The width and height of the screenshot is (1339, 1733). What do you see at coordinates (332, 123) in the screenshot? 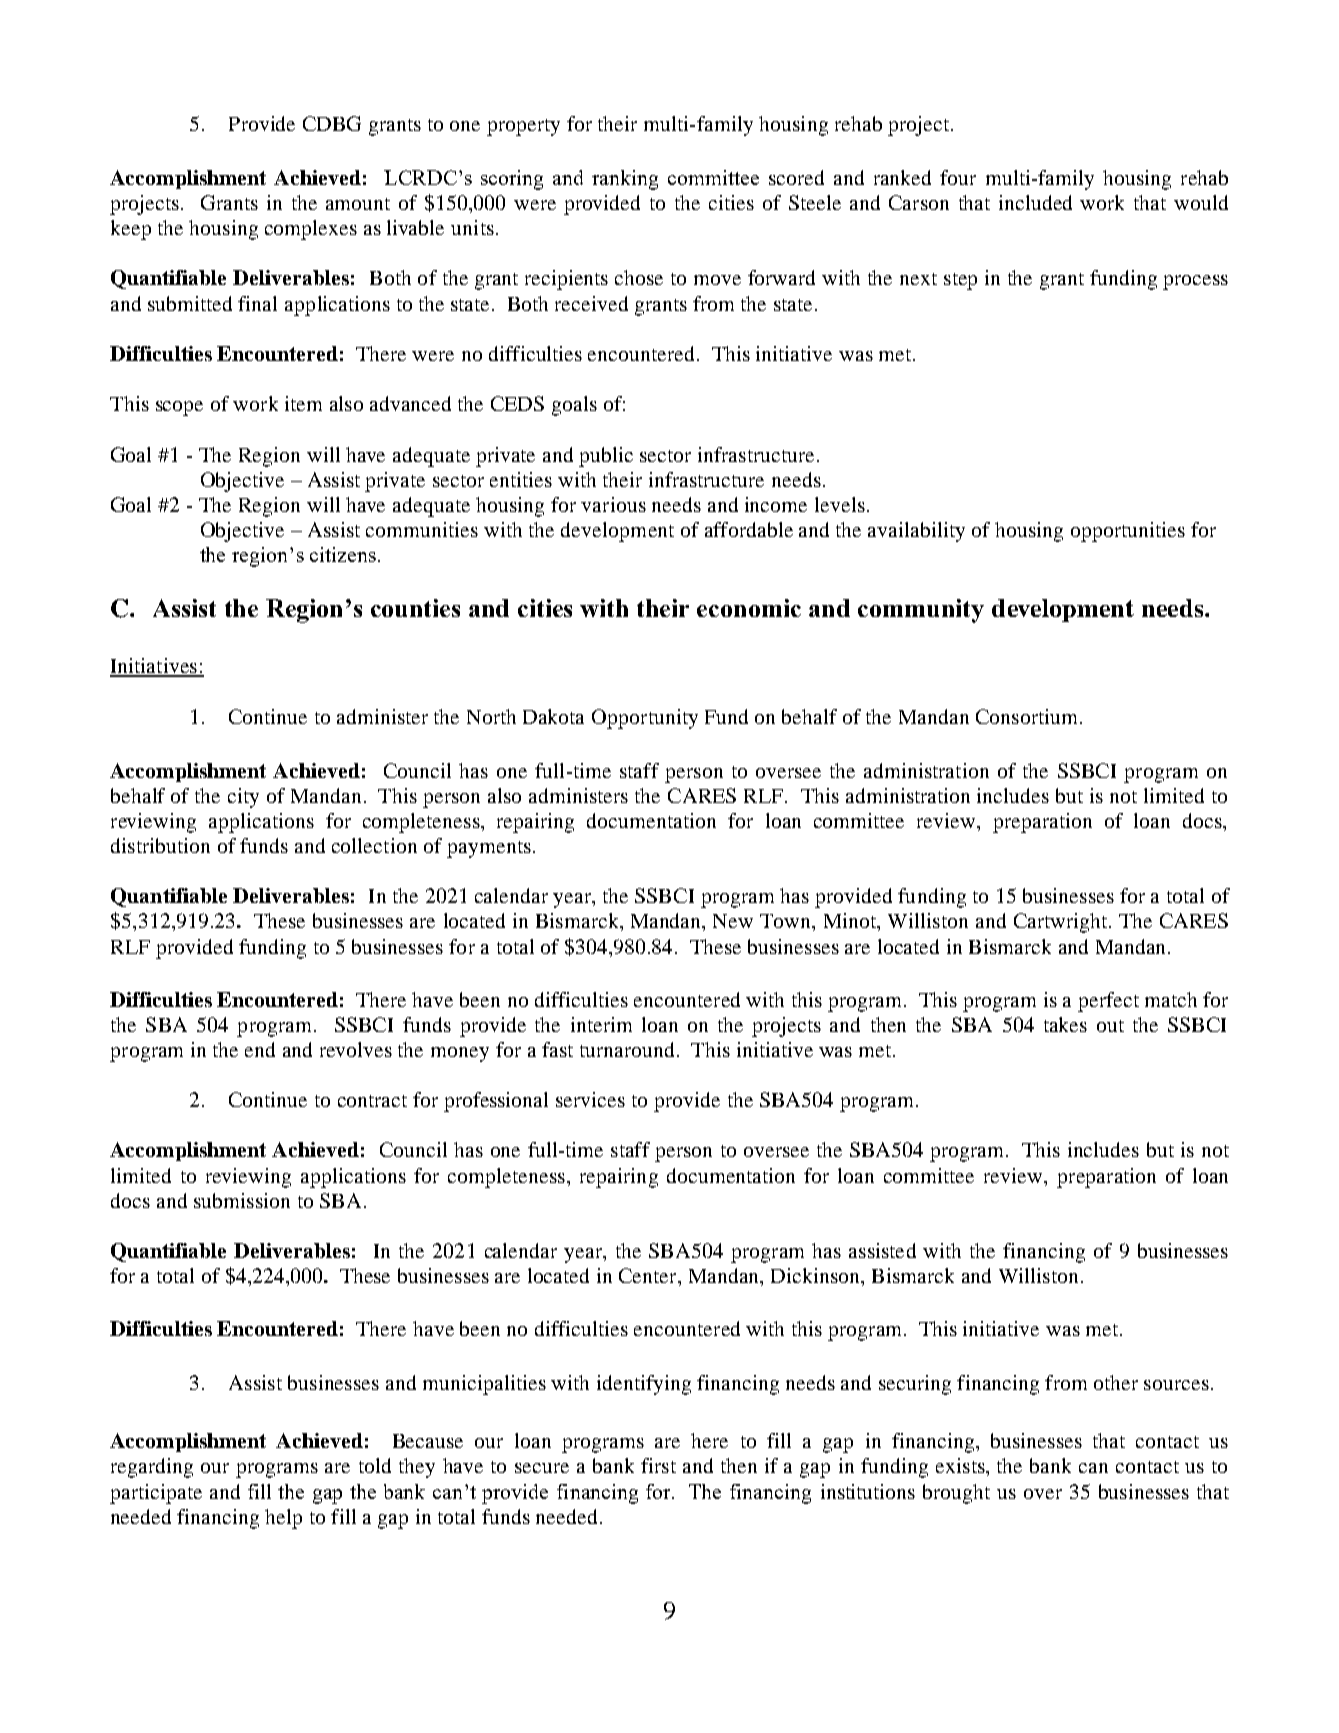
I see `CDBG` at bounding box center [332, 123].
